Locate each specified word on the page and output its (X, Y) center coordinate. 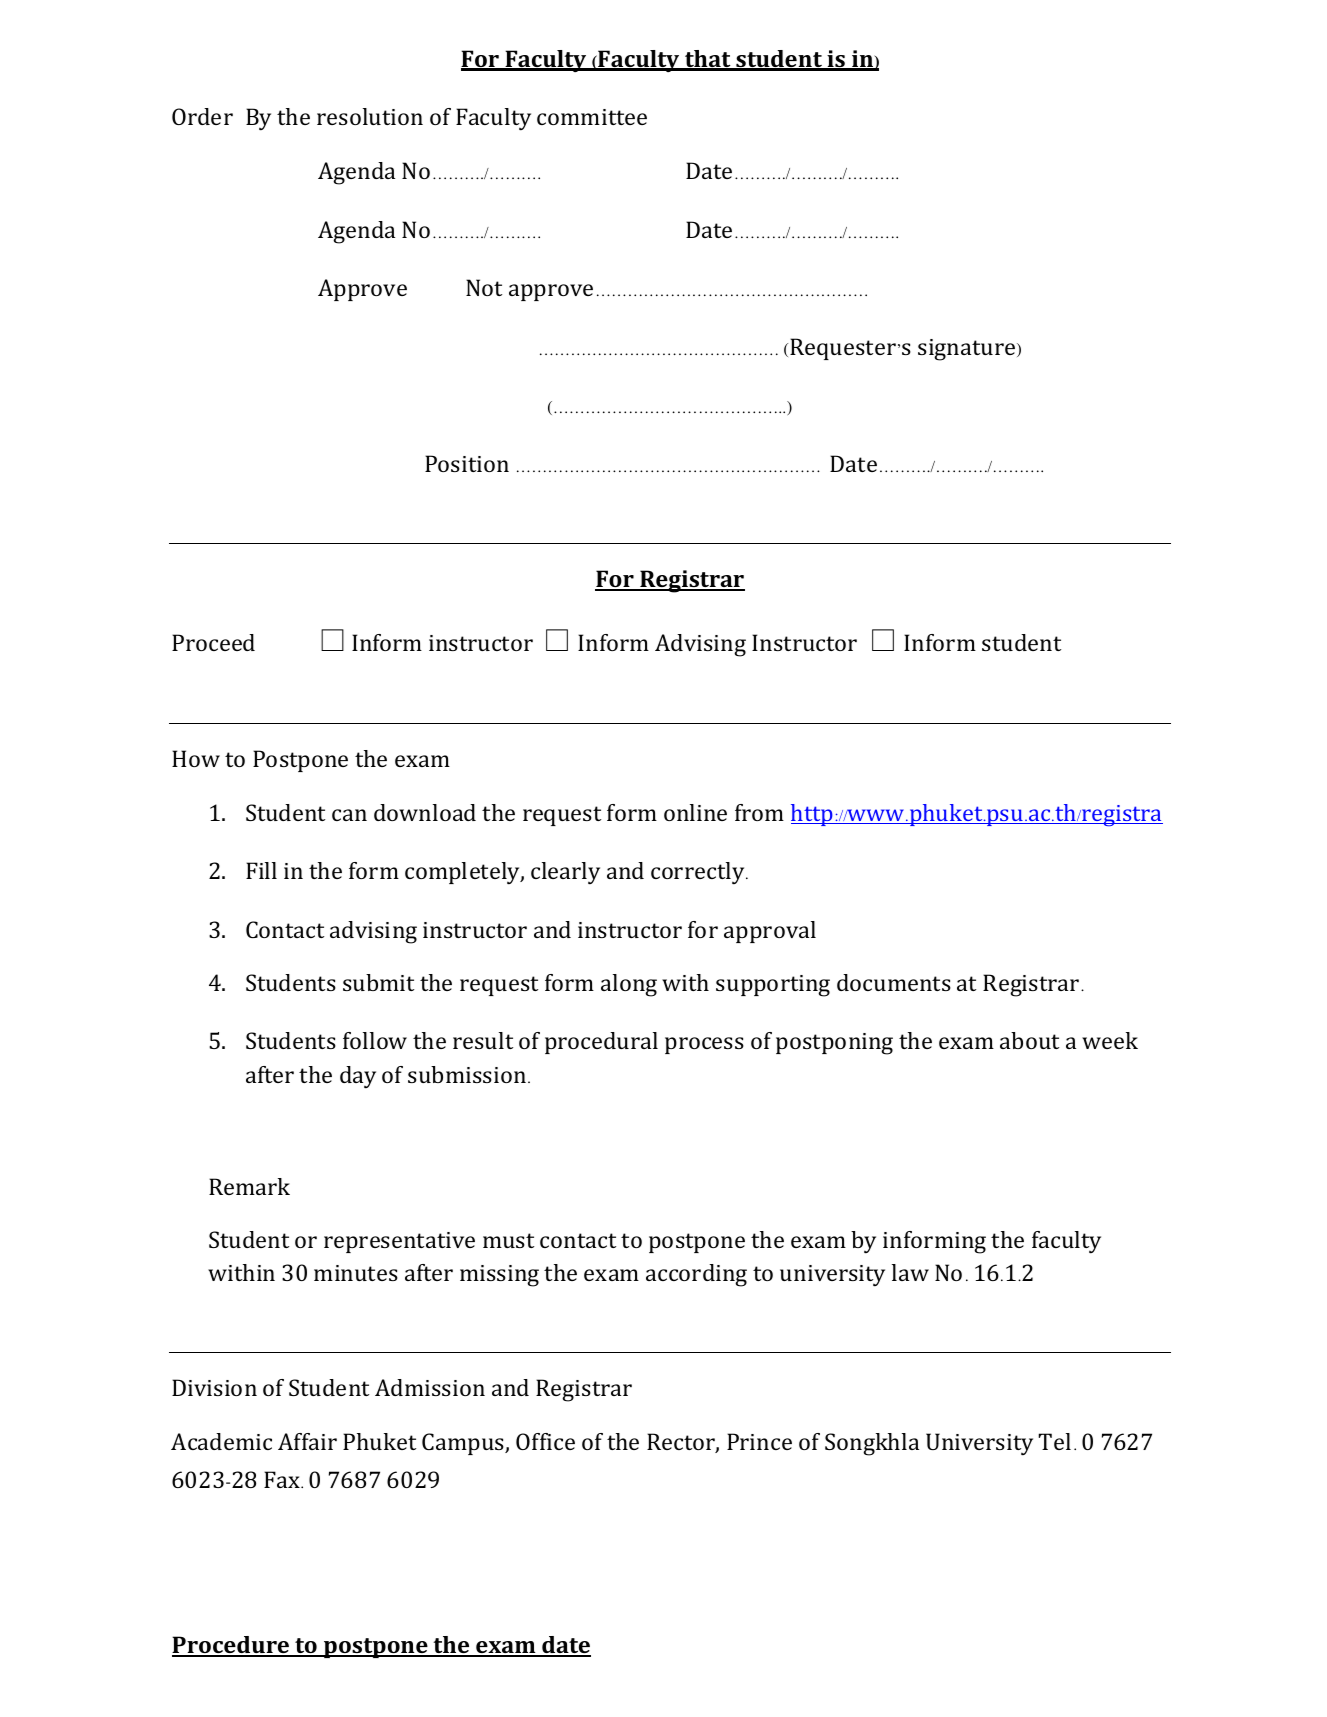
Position (467, 463)
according (696, 1275)
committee (592, 117)
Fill (261, 870)
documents (894, 982)
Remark (249, 1186)
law (910, 1272)
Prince (759, 1441)
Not (484, 287)
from (759, 812)
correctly (699, 873)
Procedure (231, 1646)
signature (968, 350)
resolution (370, 116)
